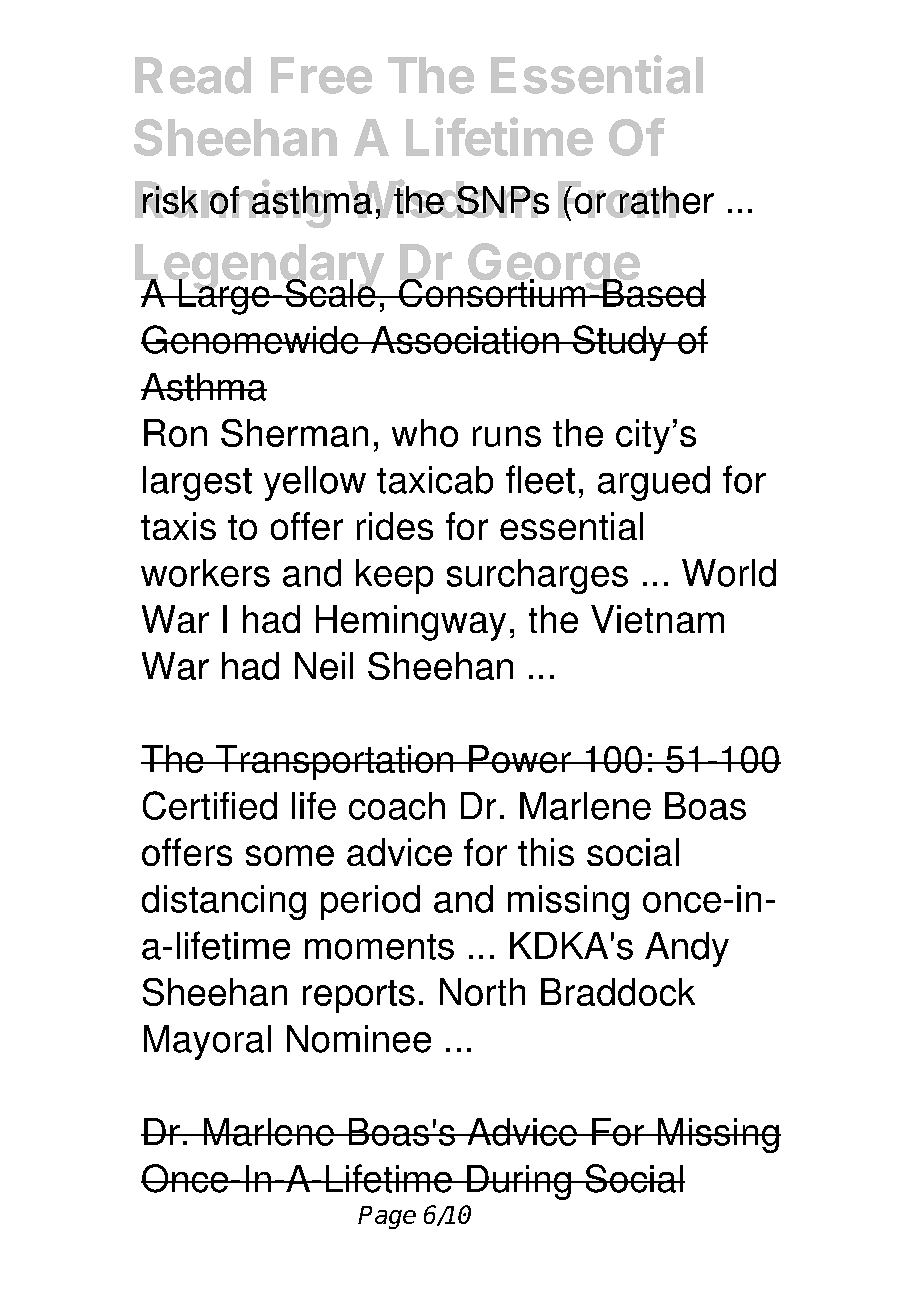 This screenshot has width=924, height=1303. What do you see at coordinates (294, 433) in the screenshot?
I see `Sherman` at bounding box center [294, 433].
